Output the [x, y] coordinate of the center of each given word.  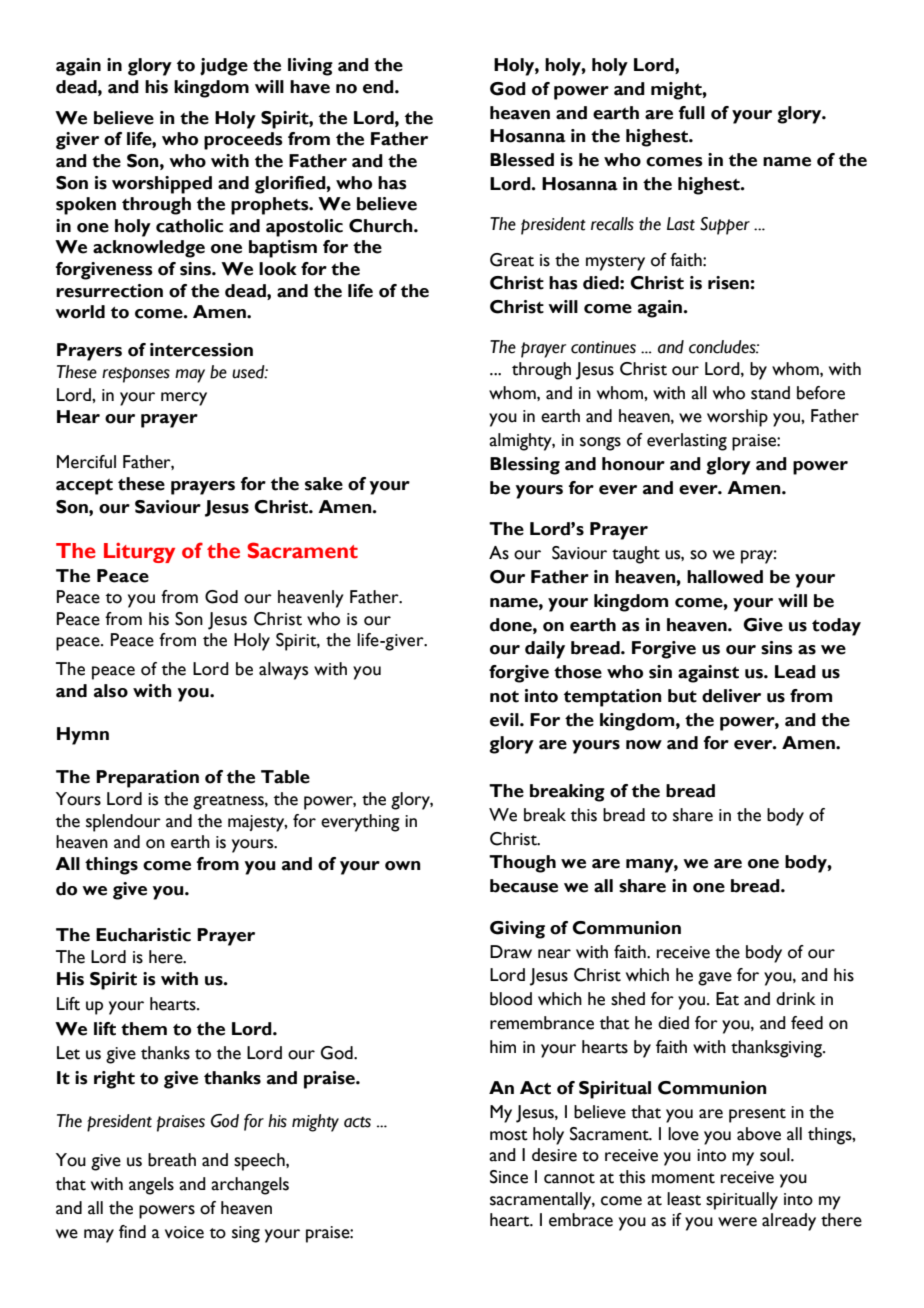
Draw [511, 952]
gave [715, 979]
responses [136, 375]
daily [545, 650]
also [111, 691]
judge [224, 67]
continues [603, 347]
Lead [795, 672]
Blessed [522, 160]
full [692, 113]
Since [509, 1177]
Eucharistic [143, 935]
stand [770, 393]
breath [172, 1160]
